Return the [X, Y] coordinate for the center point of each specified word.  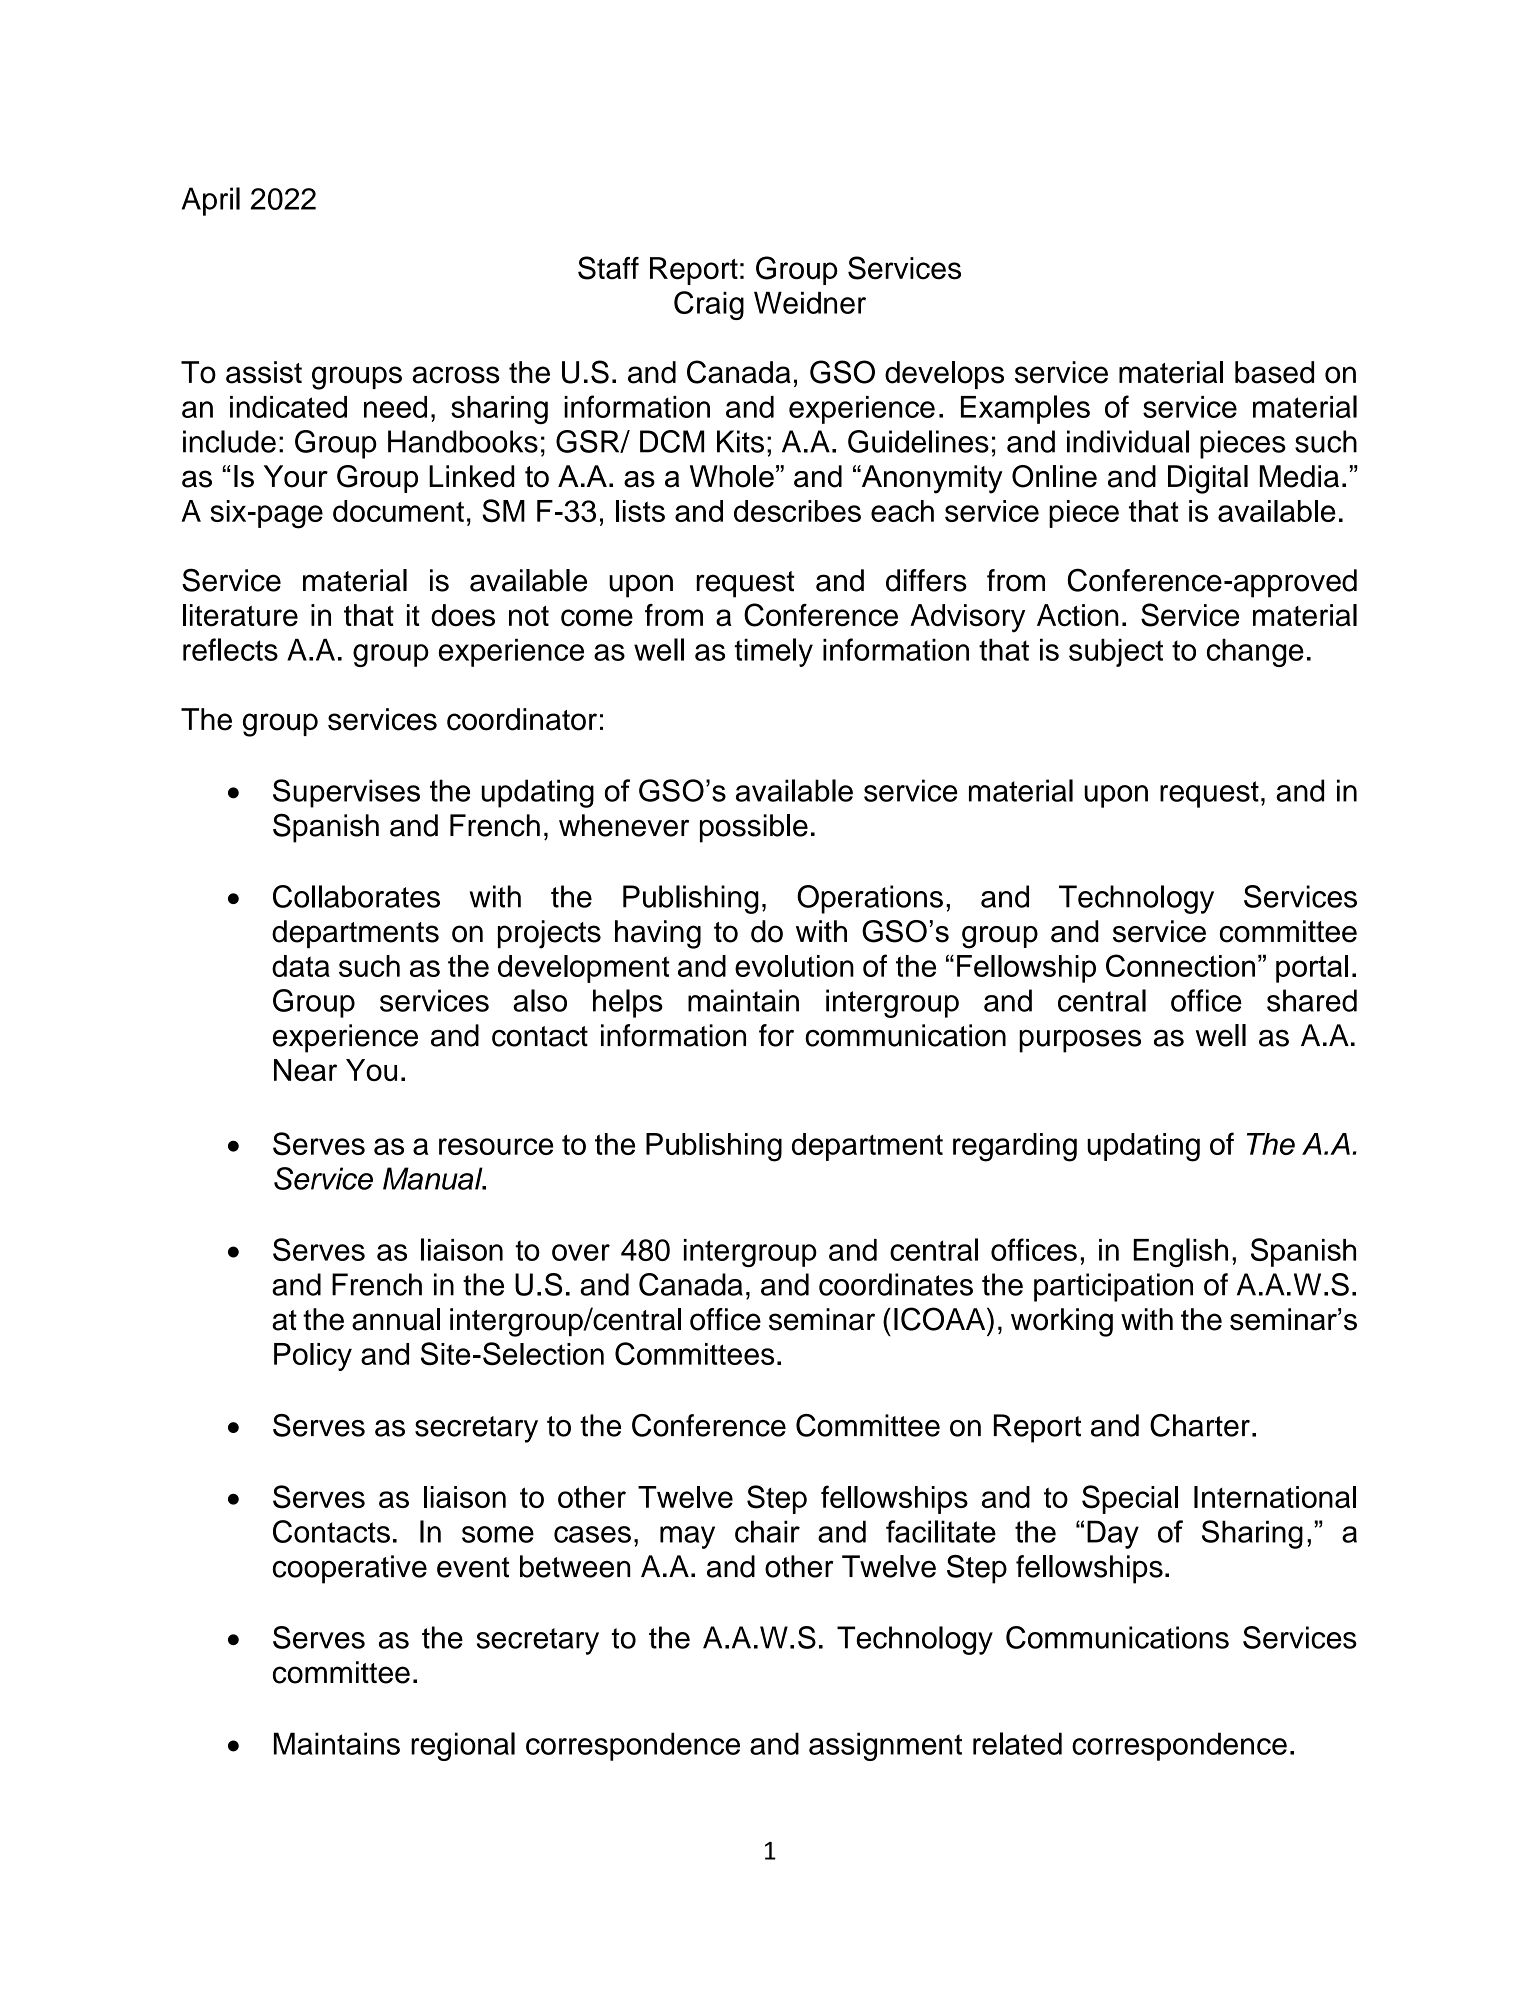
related [1017, 1743]
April [211, 201]
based [1274, 372]
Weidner [810, 303]
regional [463, 1746]
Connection [1180, 965]
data [301, 966]
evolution [794, 966]
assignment [885, 1746]
